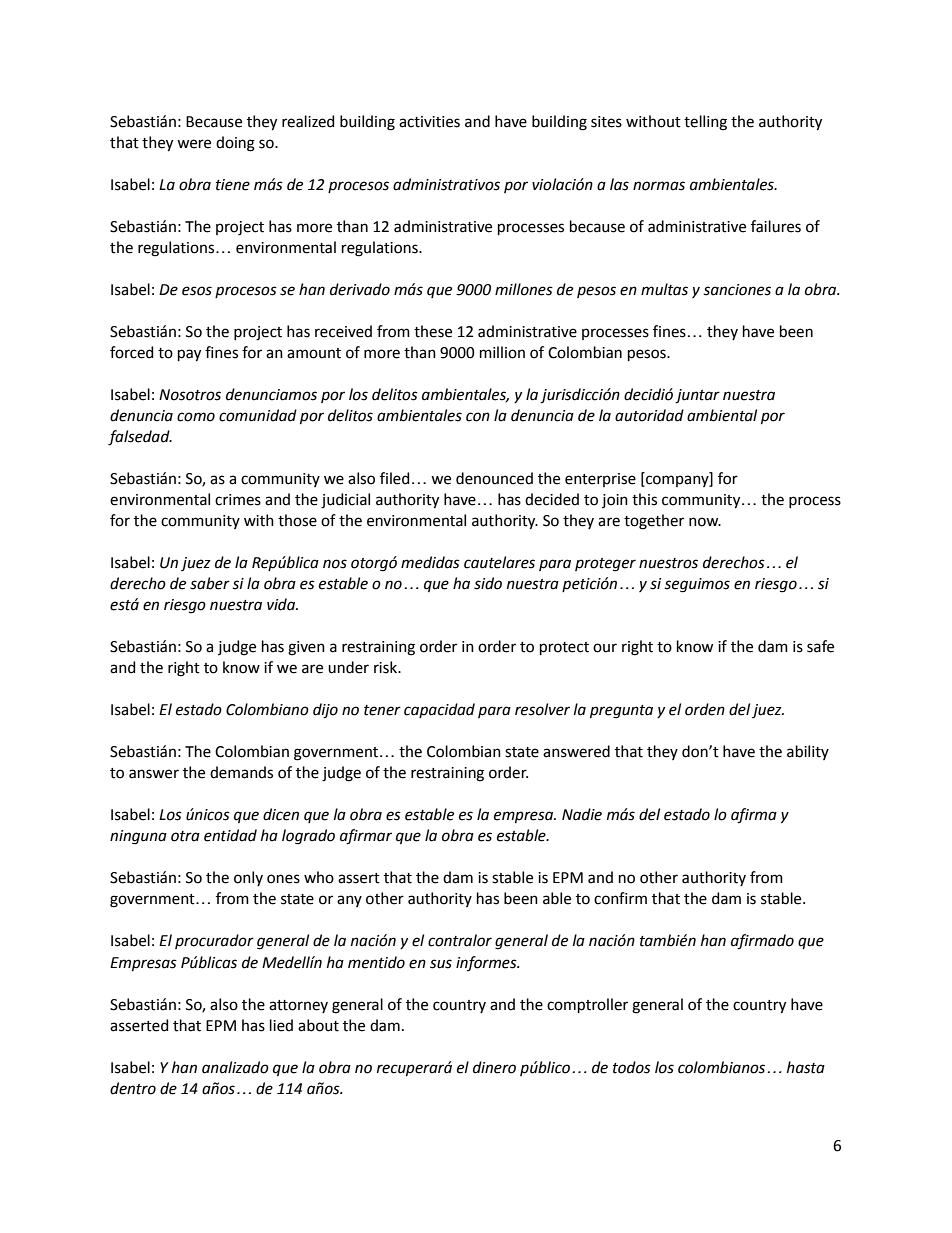 The width and height of the image is (952, 1233). I want to click on lied, so click(281, 1025).
